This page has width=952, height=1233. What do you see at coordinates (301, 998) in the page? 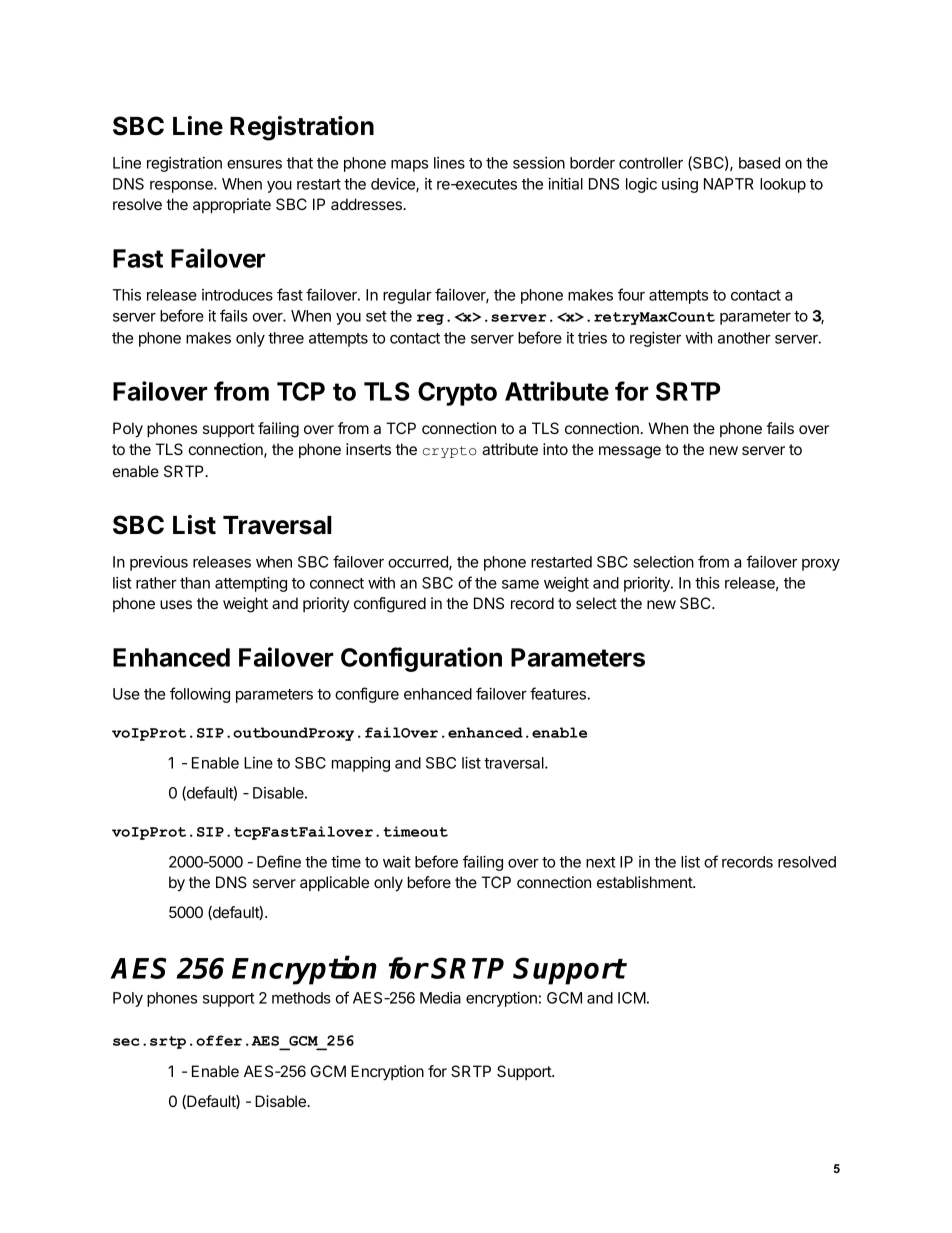
I see `methods` at bounding box center [301, 998].
